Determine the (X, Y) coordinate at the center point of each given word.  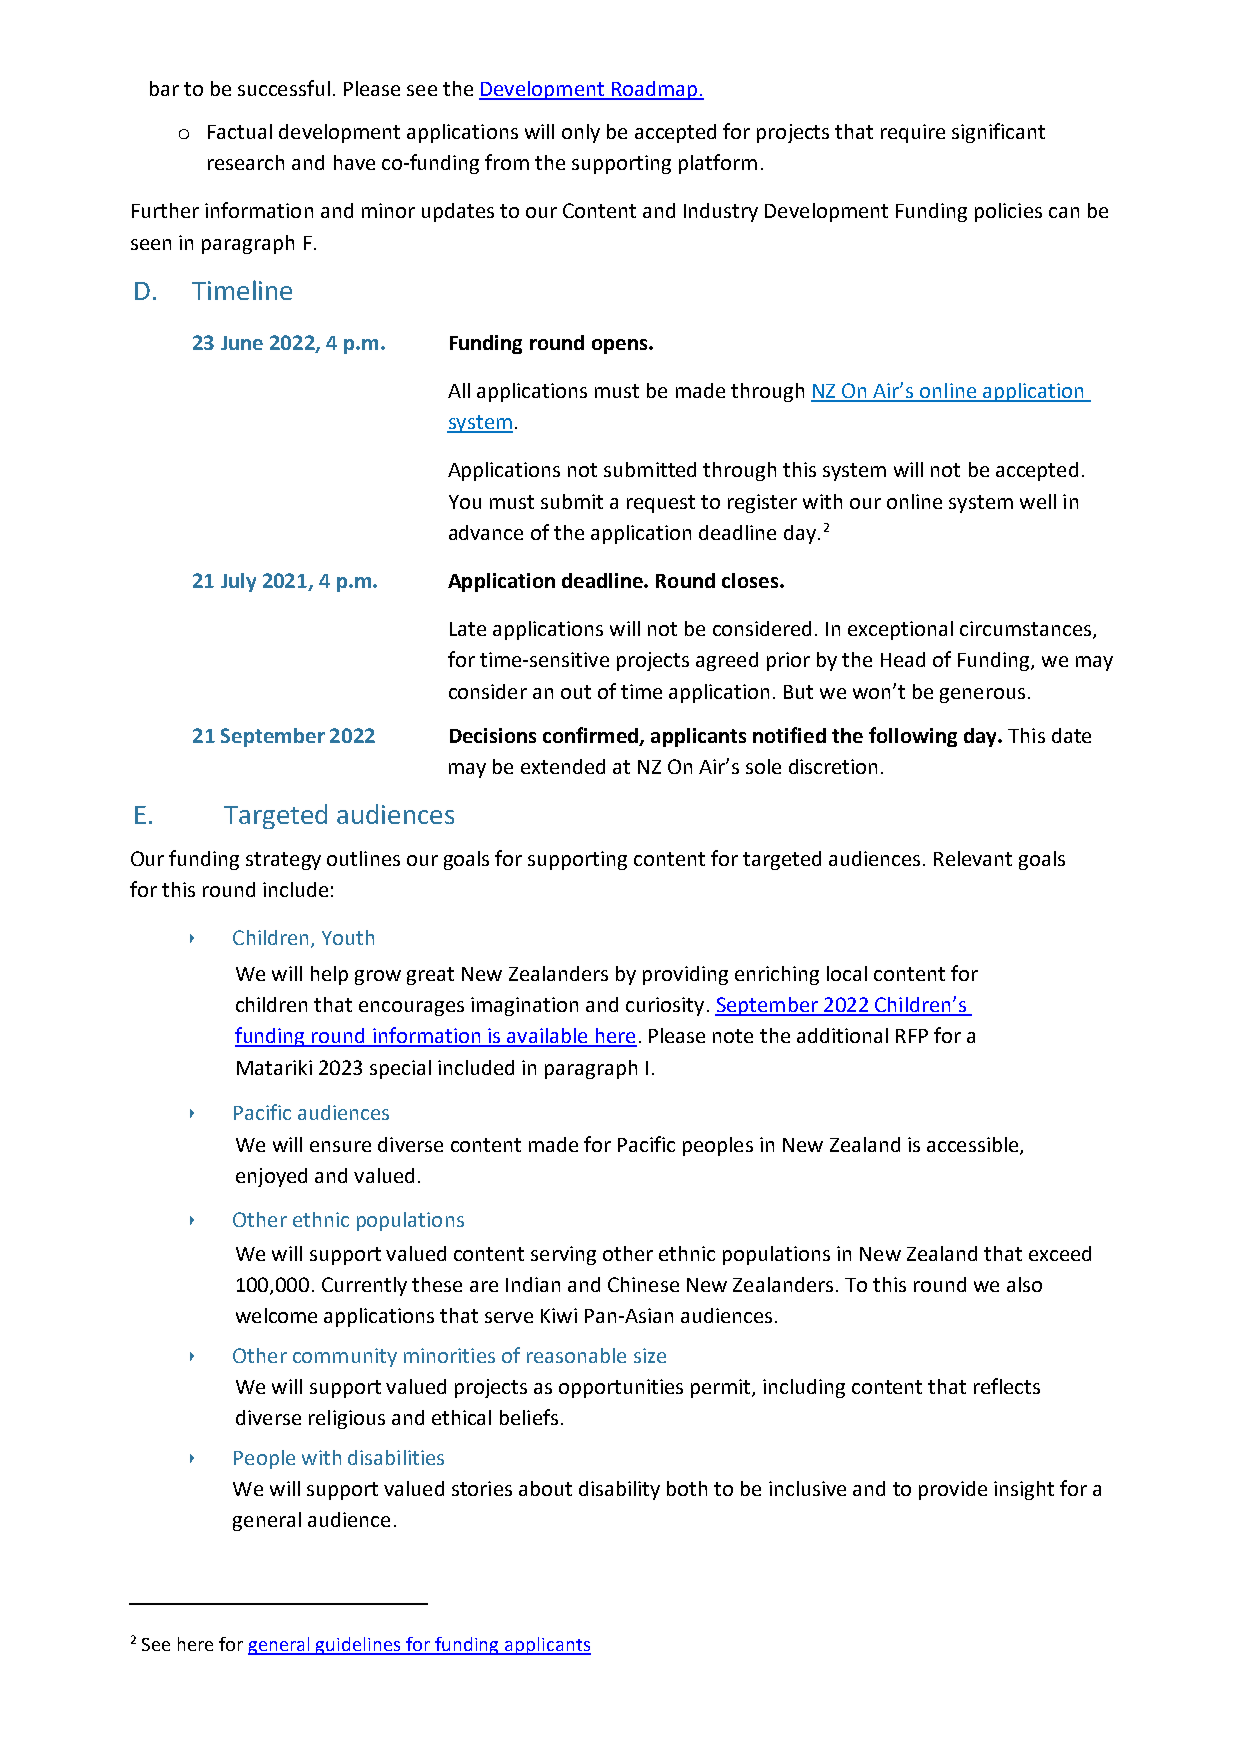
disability (619, 1490)
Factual (240, 131)
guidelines (358, 1646)
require (913, 133)
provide (953, 1490)
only (581, 133)
